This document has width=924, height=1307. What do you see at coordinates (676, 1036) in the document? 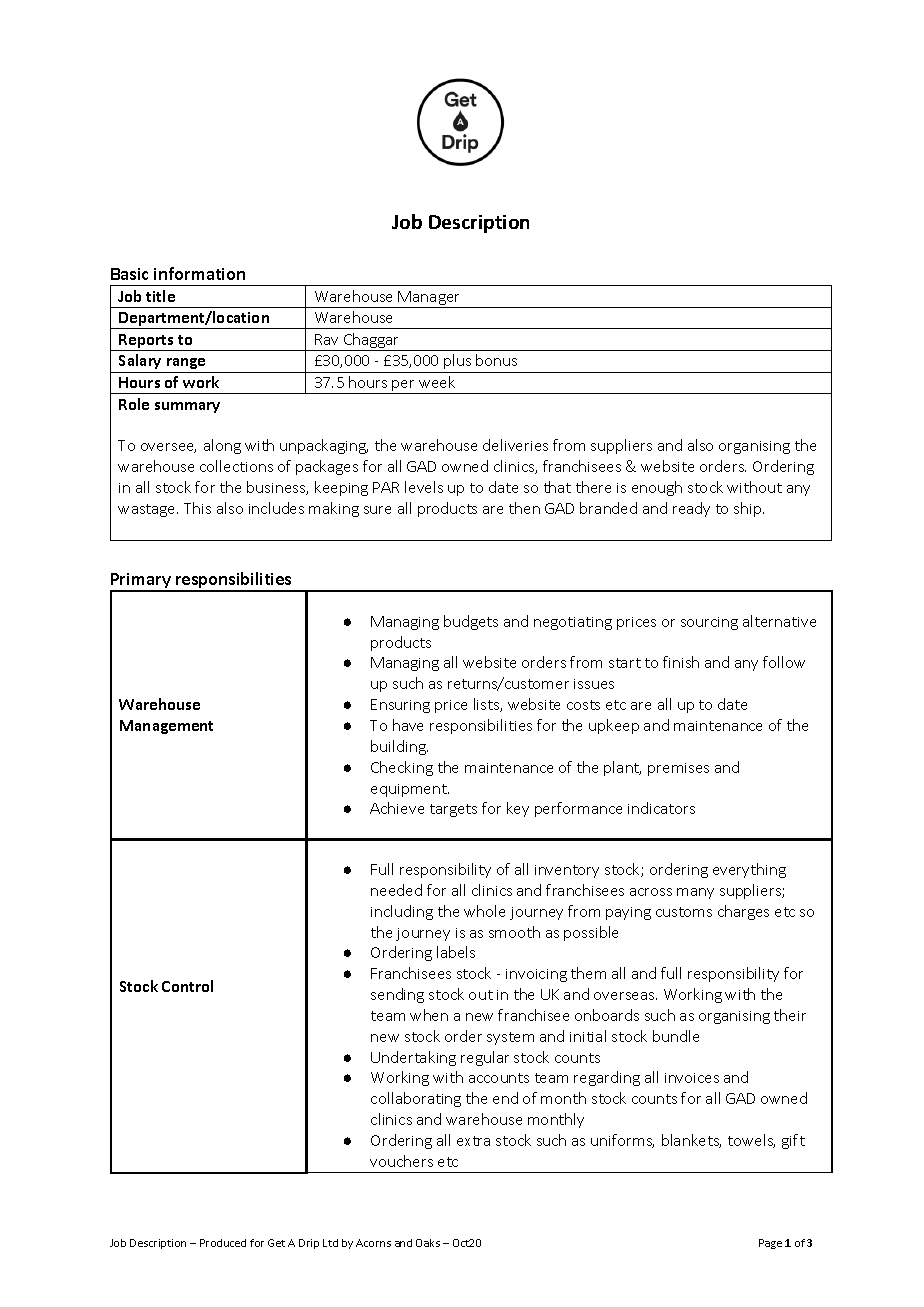
I see `bundle` at bounding box center [676, 1036].
